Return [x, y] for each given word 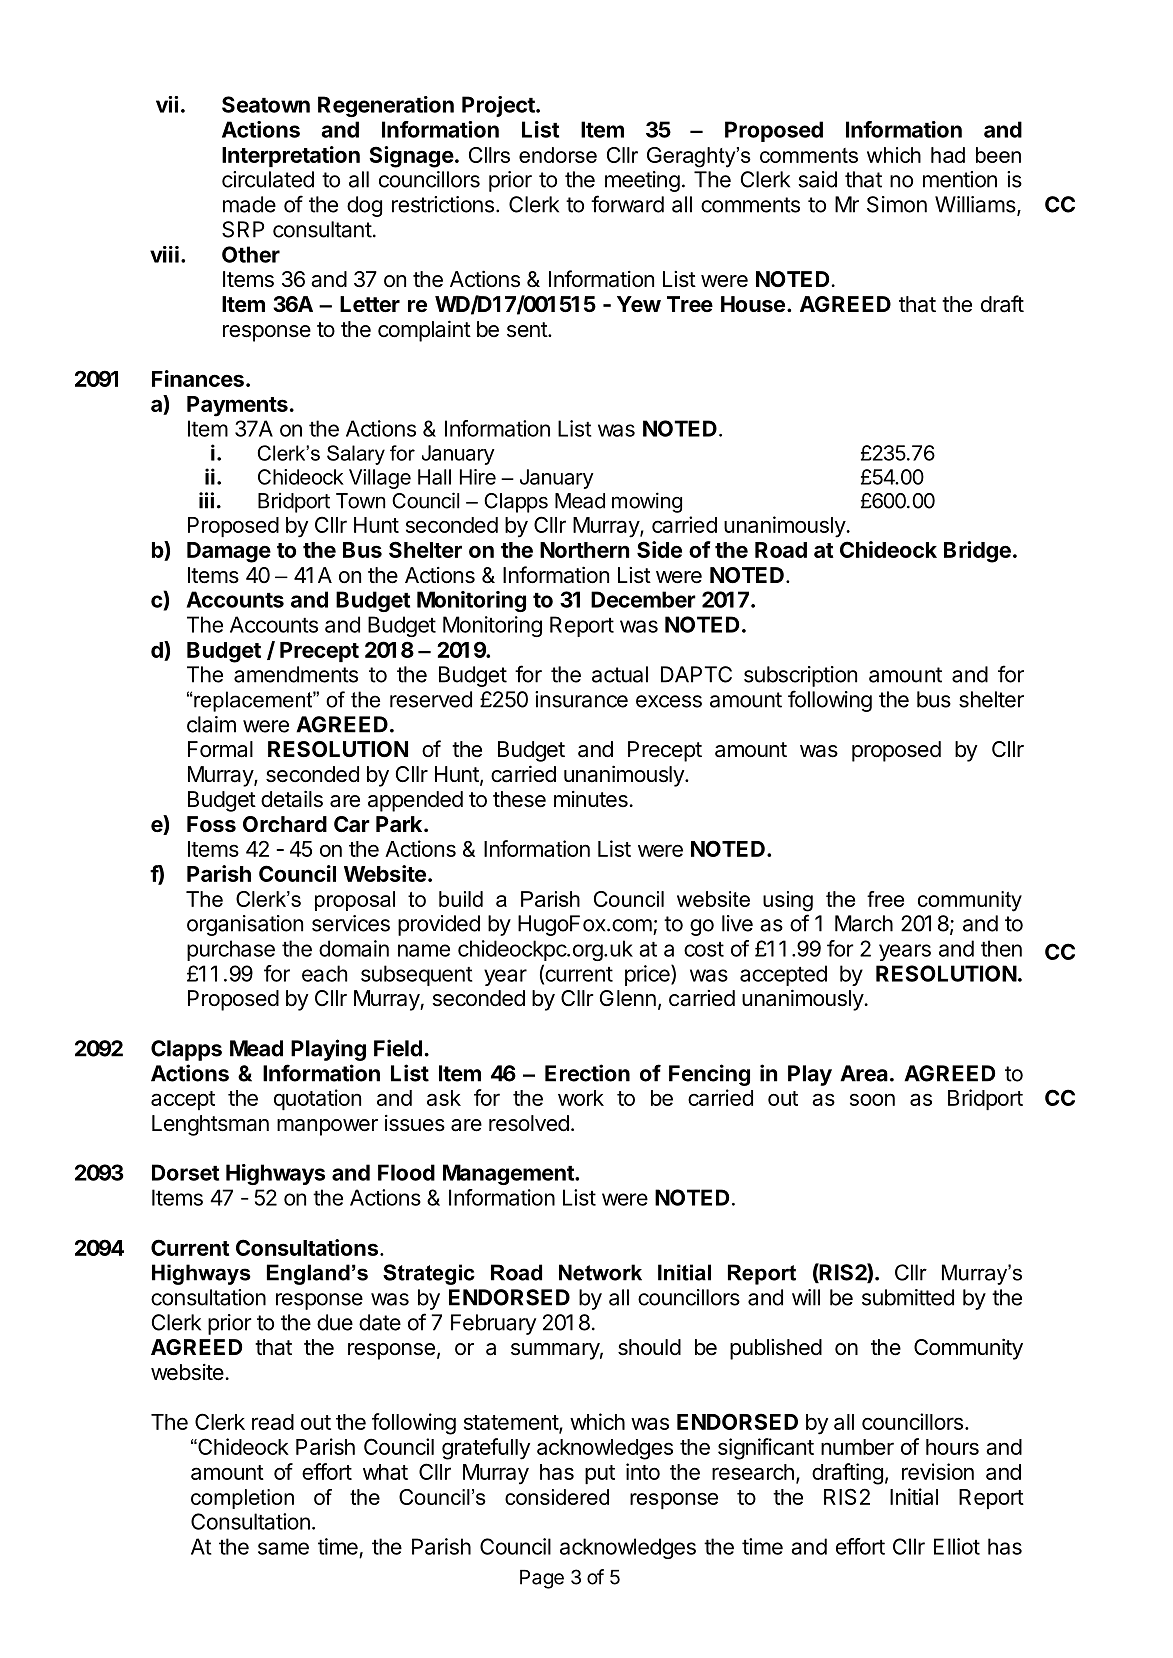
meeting [642, 181]
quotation [317, 1099]
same [283, 1548]
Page [542, 1579]
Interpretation [291, 156]
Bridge [977, 552]
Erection [587, 1073]
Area [864, 1073]
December [643, 599]
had [948, 155]
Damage [229, 552]
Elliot [957, 1546]
